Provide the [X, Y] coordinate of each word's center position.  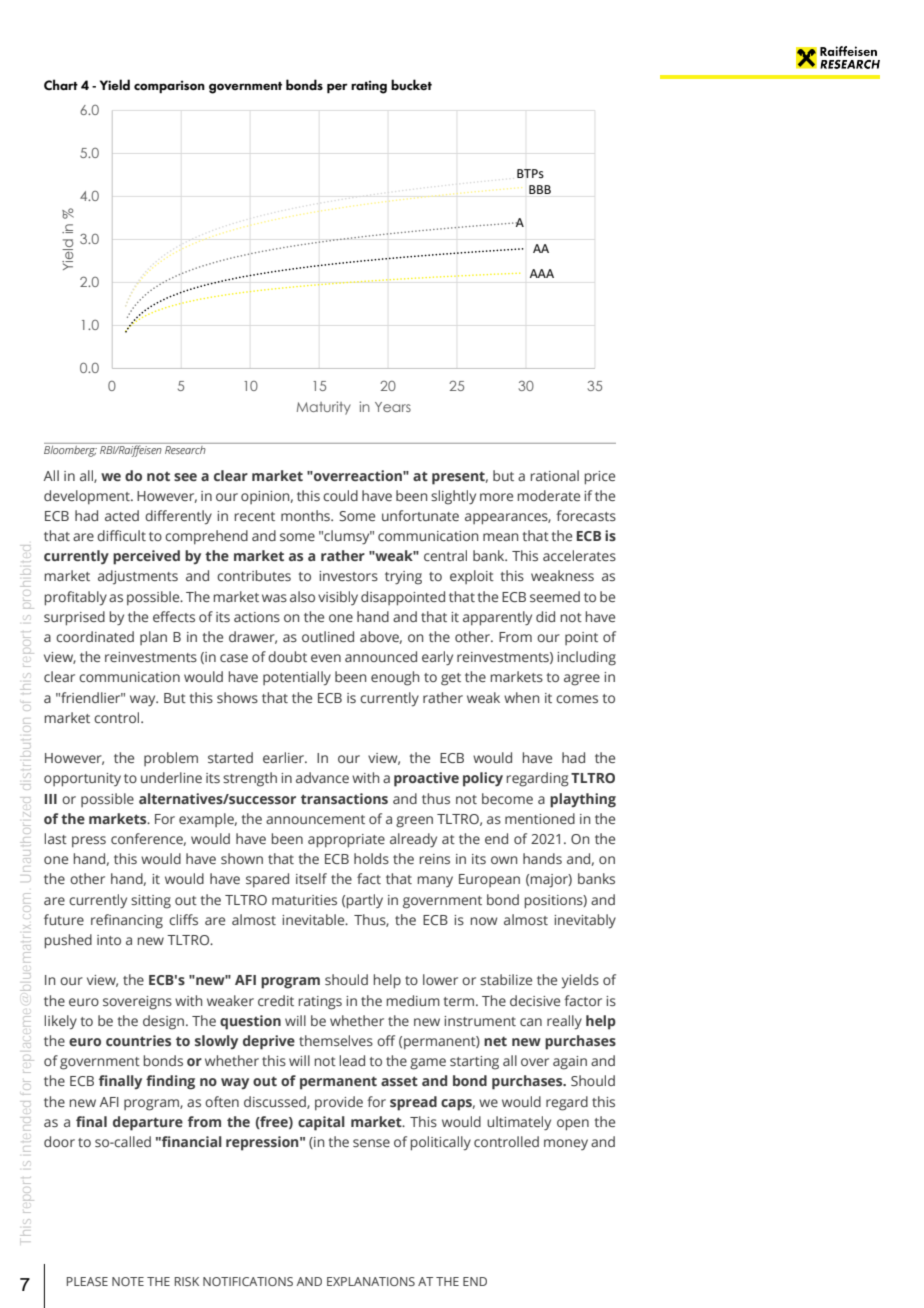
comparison [169, 86]
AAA [542, 273]
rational [555, 475]
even [326, 658]
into [109, 940]
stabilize [506, 979]
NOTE [128, 1281]
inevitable [314, 919]
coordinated [95, 636]
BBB [540, 189]
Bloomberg [70, 450]
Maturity [324, 408]
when [521, 697]
